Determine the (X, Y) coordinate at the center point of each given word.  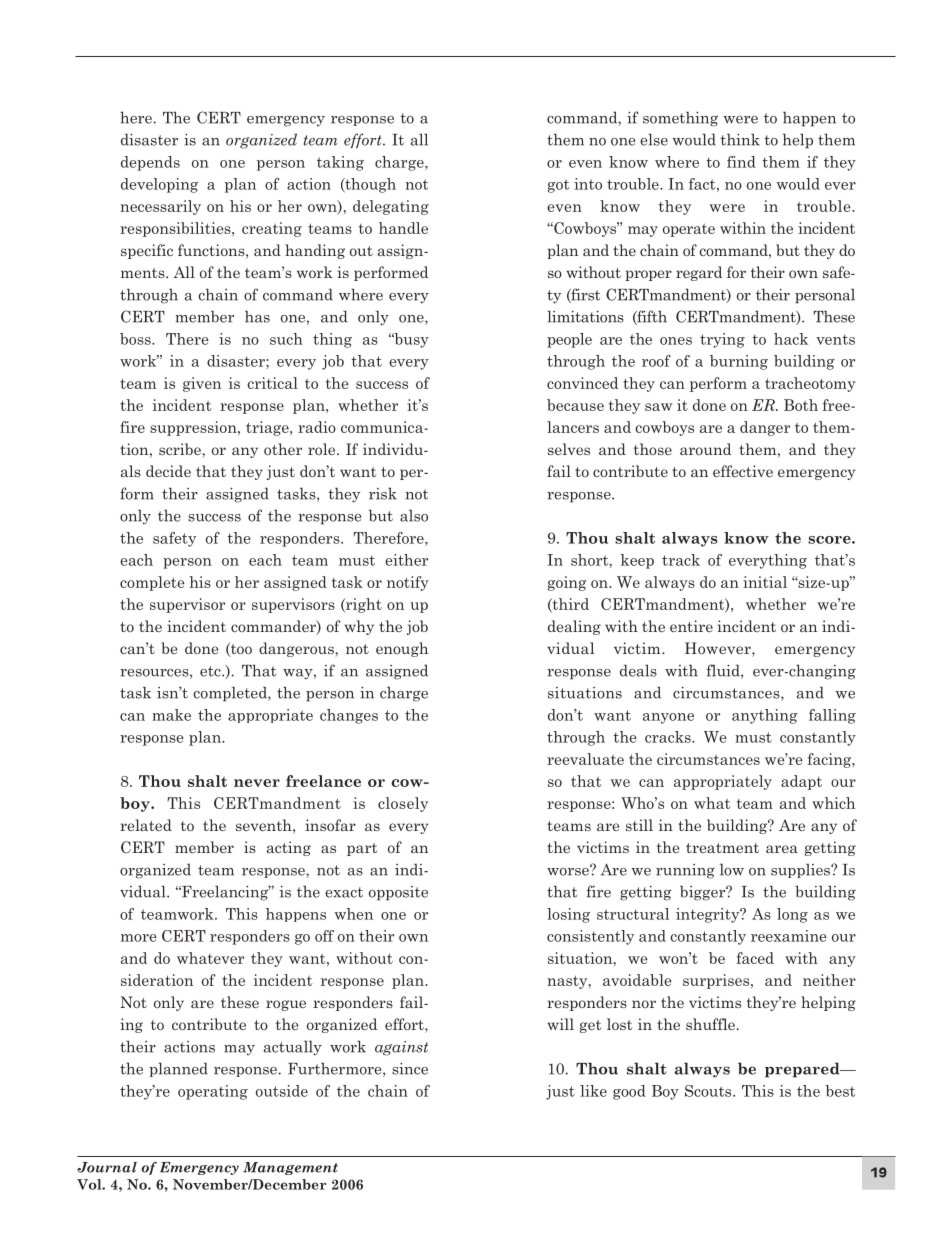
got (558, 186)
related (146, 825)
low (732, 869)
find (741, 162)
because (575, 405)
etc (211, 671)
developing (159, 185)
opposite (398, 893)
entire (691, 626)
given (202, 384)
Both (801, 405)
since (410, 1068)
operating (213, 1092)
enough (402, 649)
